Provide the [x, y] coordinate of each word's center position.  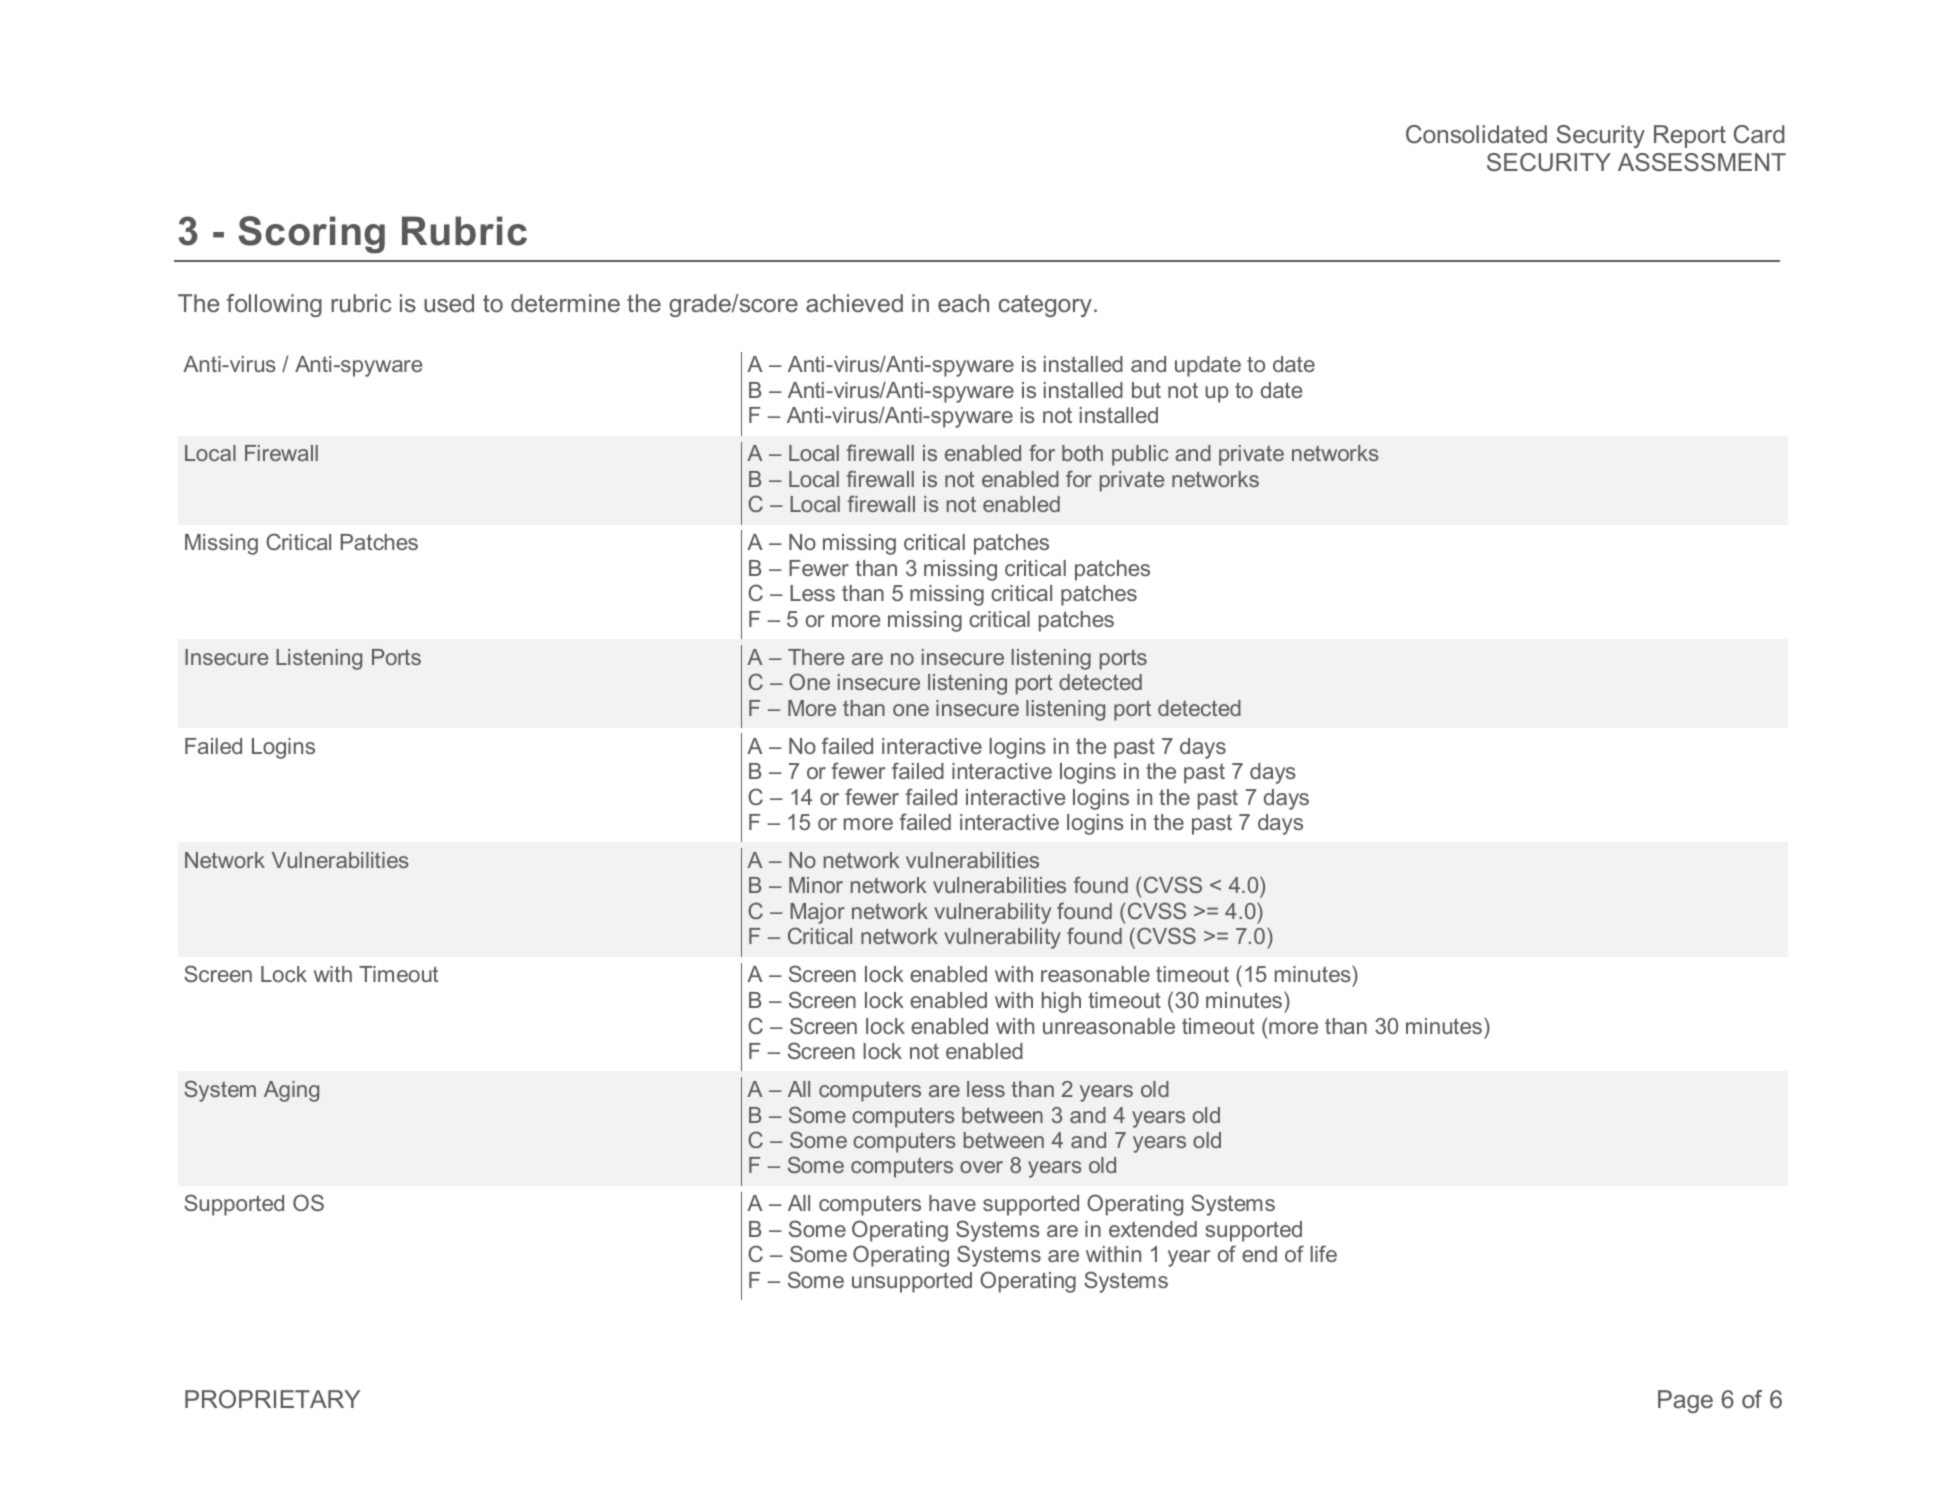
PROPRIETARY [272, 1399]
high [1061, 1002]
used [449, 303]
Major [817, 913]
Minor [816, 885]
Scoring [311, 235]
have [952, 1203]
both [1082, 453]
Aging [291, 1091]
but [1146, 390]
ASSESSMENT [1702, 162]
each [963, 303]
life [1323, 1253]
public [1140, 455]
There [816, 657]
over [981, 1167]
